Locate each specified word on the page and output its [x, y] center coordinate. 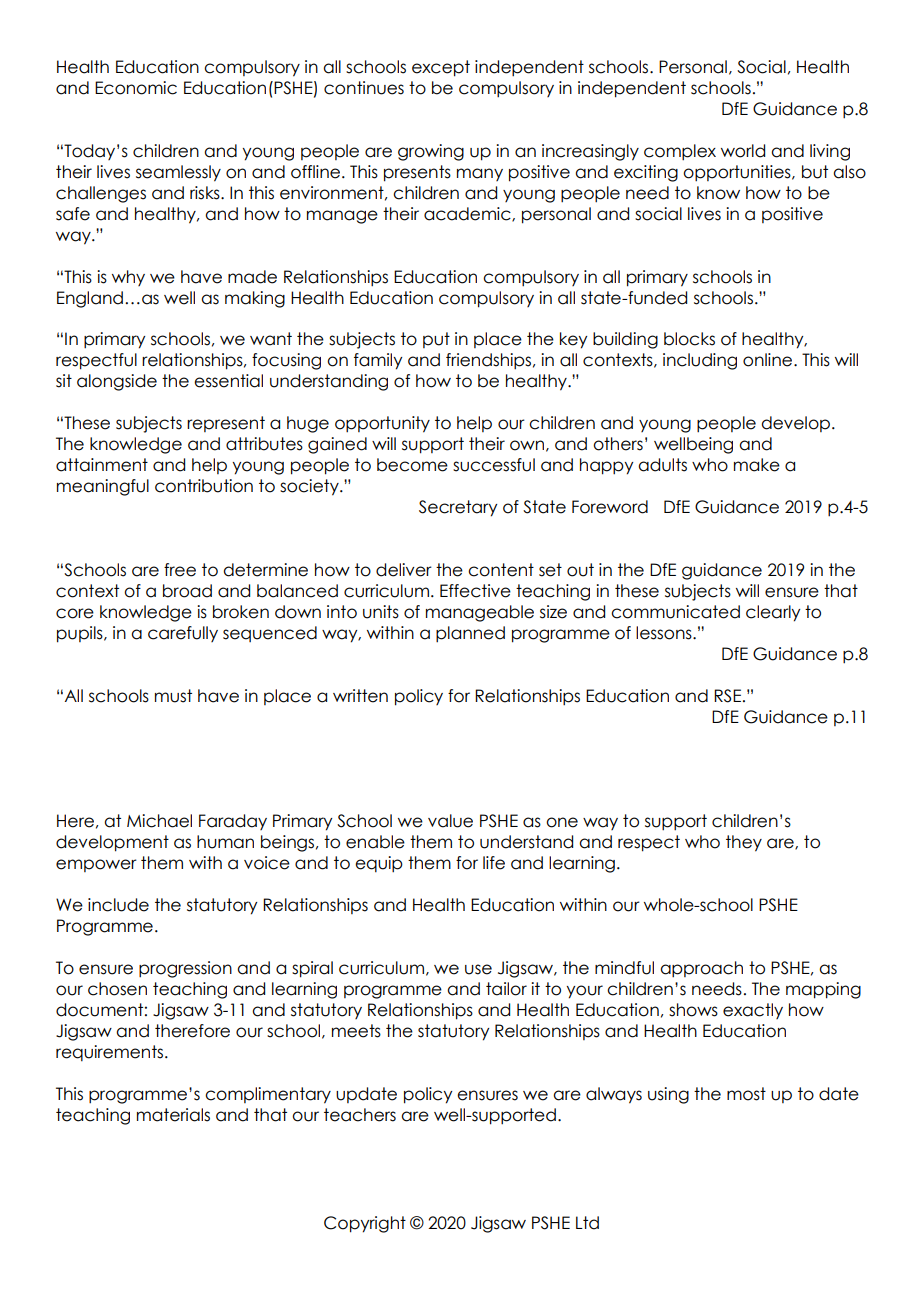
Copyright [365, 1224]
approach [701, 969]
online [769, 360]
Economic [136, 88]
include [118, 905]
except [441, 68]
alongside [117, 382]
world [743, 151]
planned [470, 634]
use [478, 969]
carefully [183, 634]
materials [173, 1115]
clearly [773, 613]
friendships [488, 361]
